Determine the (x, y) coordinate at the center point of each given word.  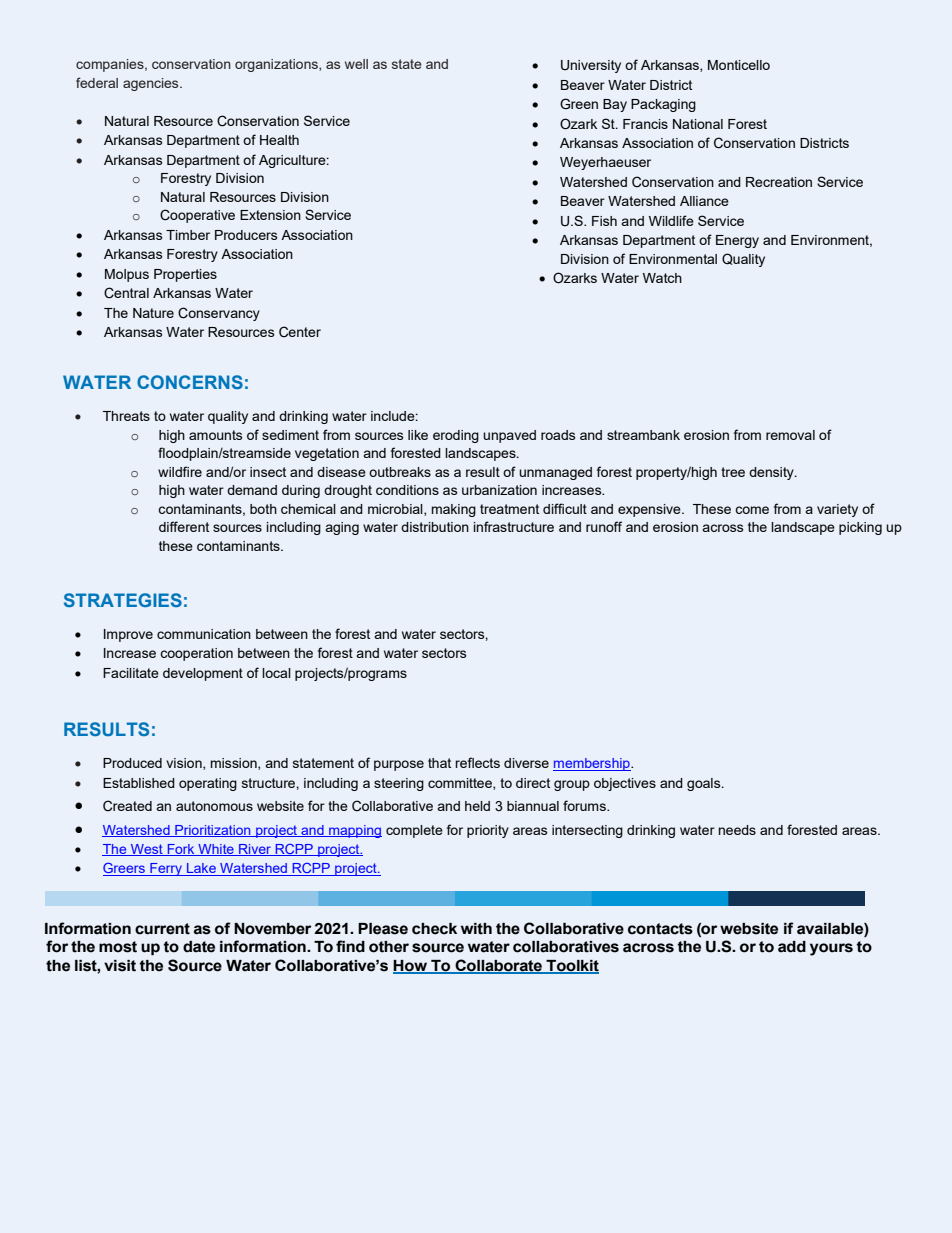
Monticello (739, 65)
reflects (477, 762)
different (184, 526)
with (476, 929)
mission (235, 764)
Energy (737, 241)
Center (300, 332)
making (454, 510)
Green (579, 103)
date (199, 947)
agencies (152, 84)
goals (705, 784)
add (792, 947)
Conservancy (219, 314)
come (752, 510)
